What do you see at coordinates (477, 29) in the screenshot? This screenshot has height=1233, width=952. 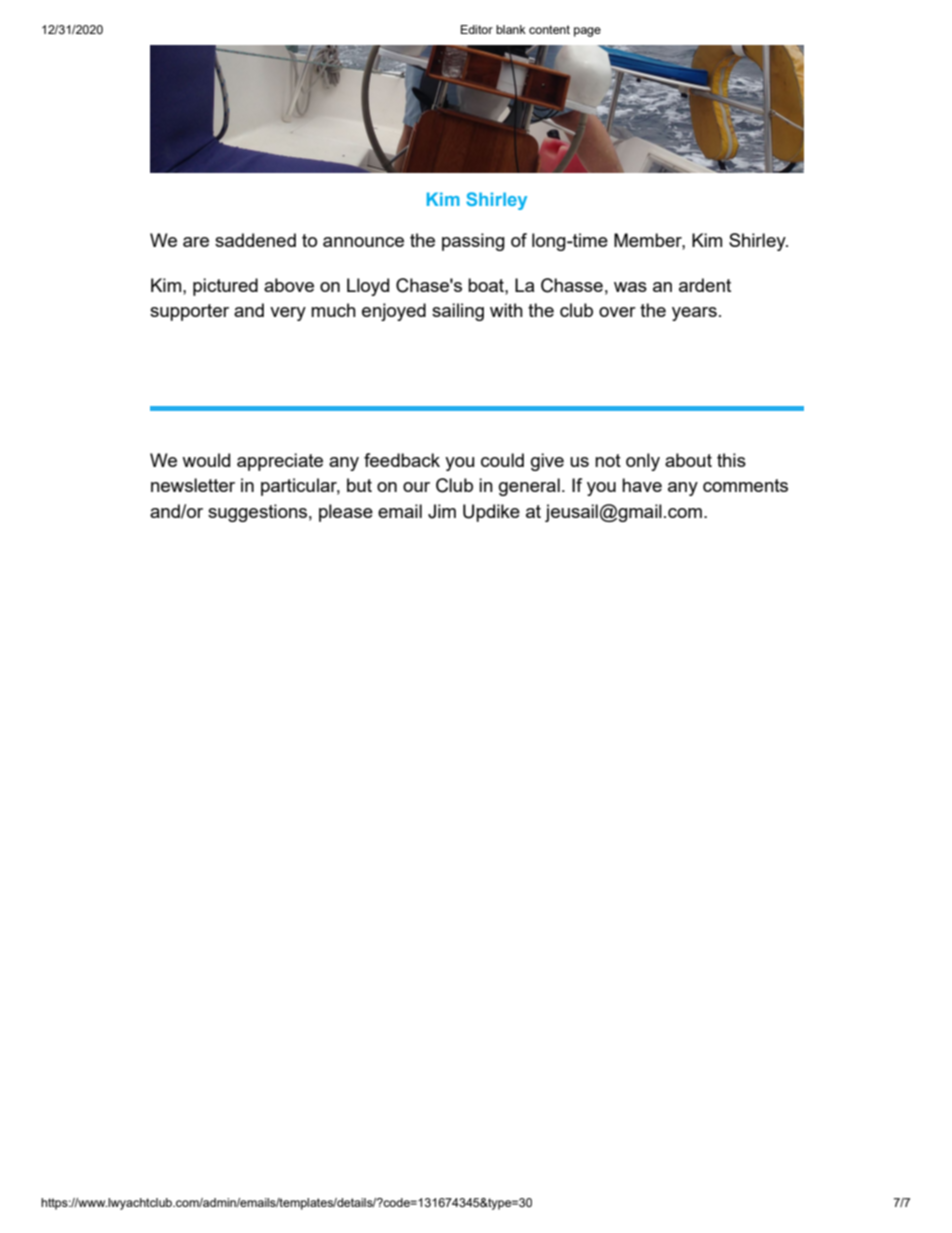 I see `Editor` at bounding box center [477, 29].
